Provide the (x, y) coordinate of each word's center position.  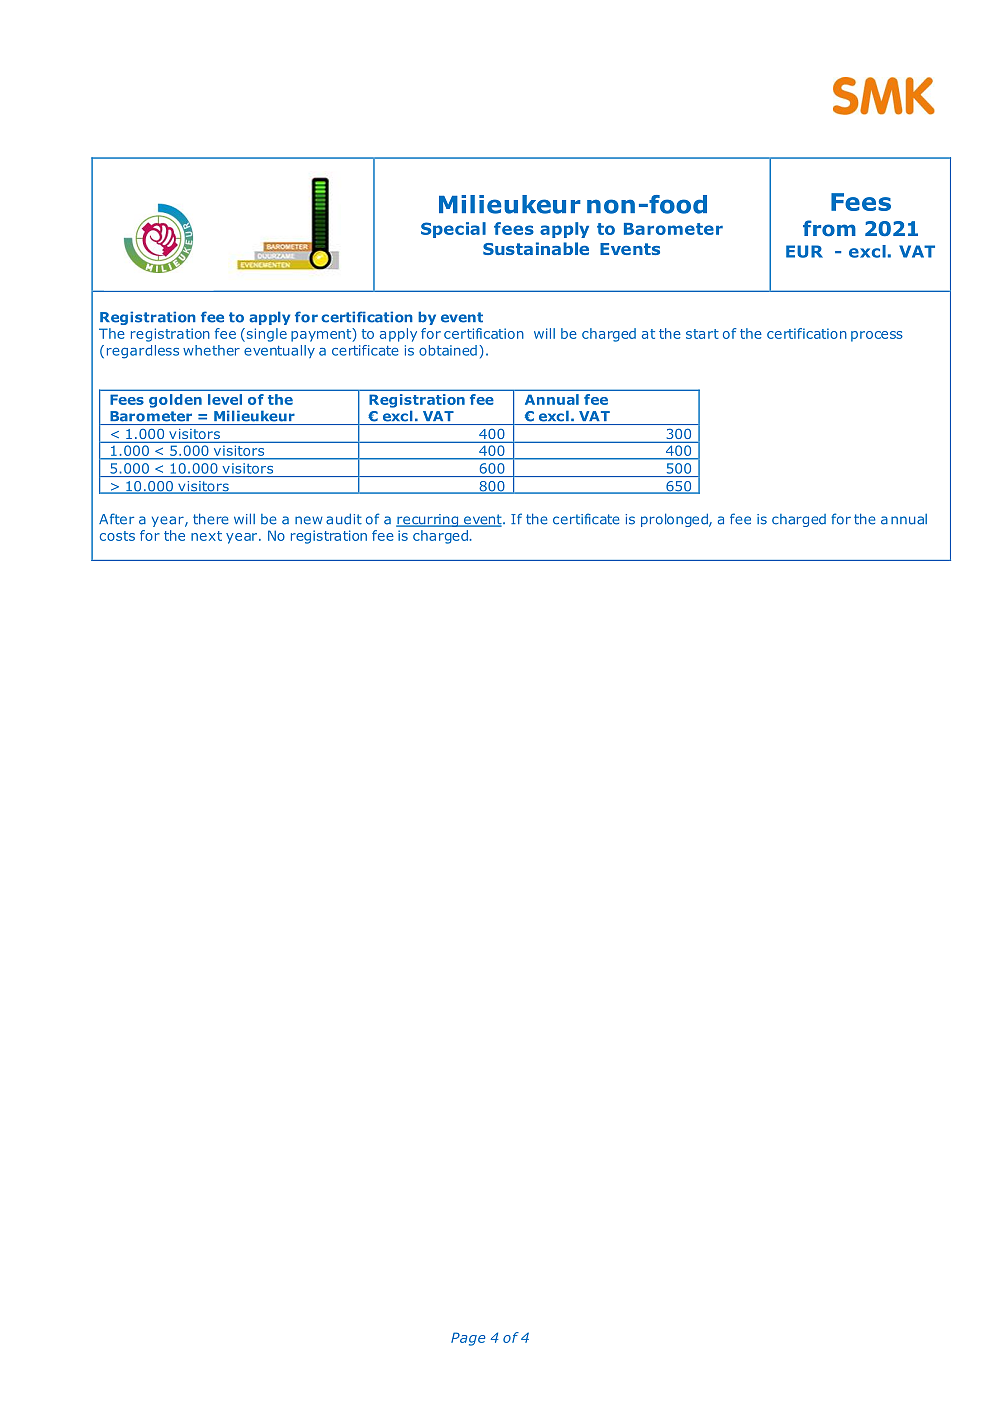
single (265, 335)
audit (344, 519)
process (877, 336)
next (206, 536)
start (702, 334)
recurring (428, 520)
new (309, 520)
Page (468, 1339)
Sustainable (536, 248)
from (829, 228)
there (211, 519)
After (116, 519)
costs (117, 536)
